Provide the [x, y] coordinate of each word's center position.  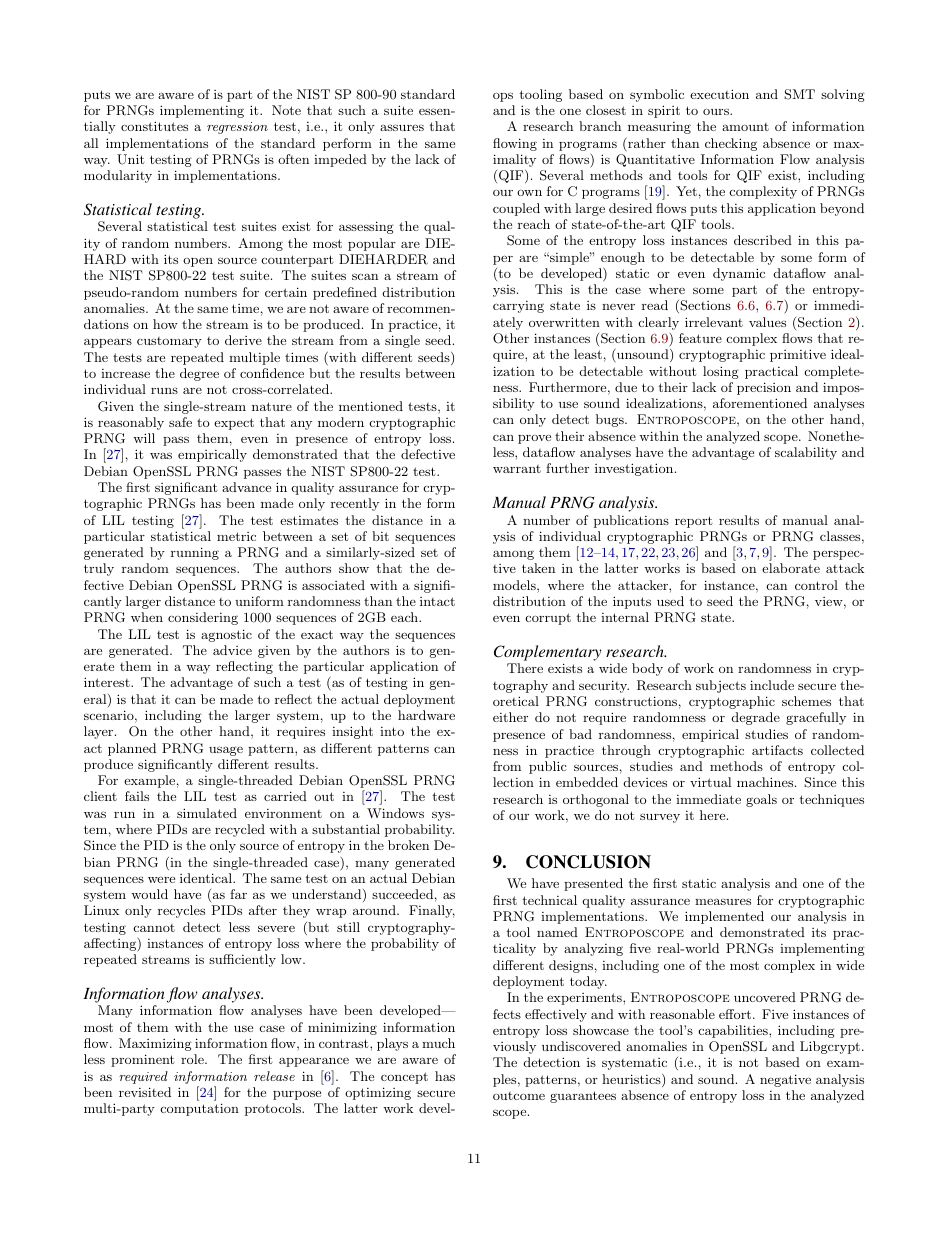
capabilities [734, 1031]
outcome [519, 1096]
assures [402, 127]
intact [437, 601]
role [193, 1059]
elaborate [791, 568]
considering [203, 618]
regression [237, 128]
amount [745, 127]
